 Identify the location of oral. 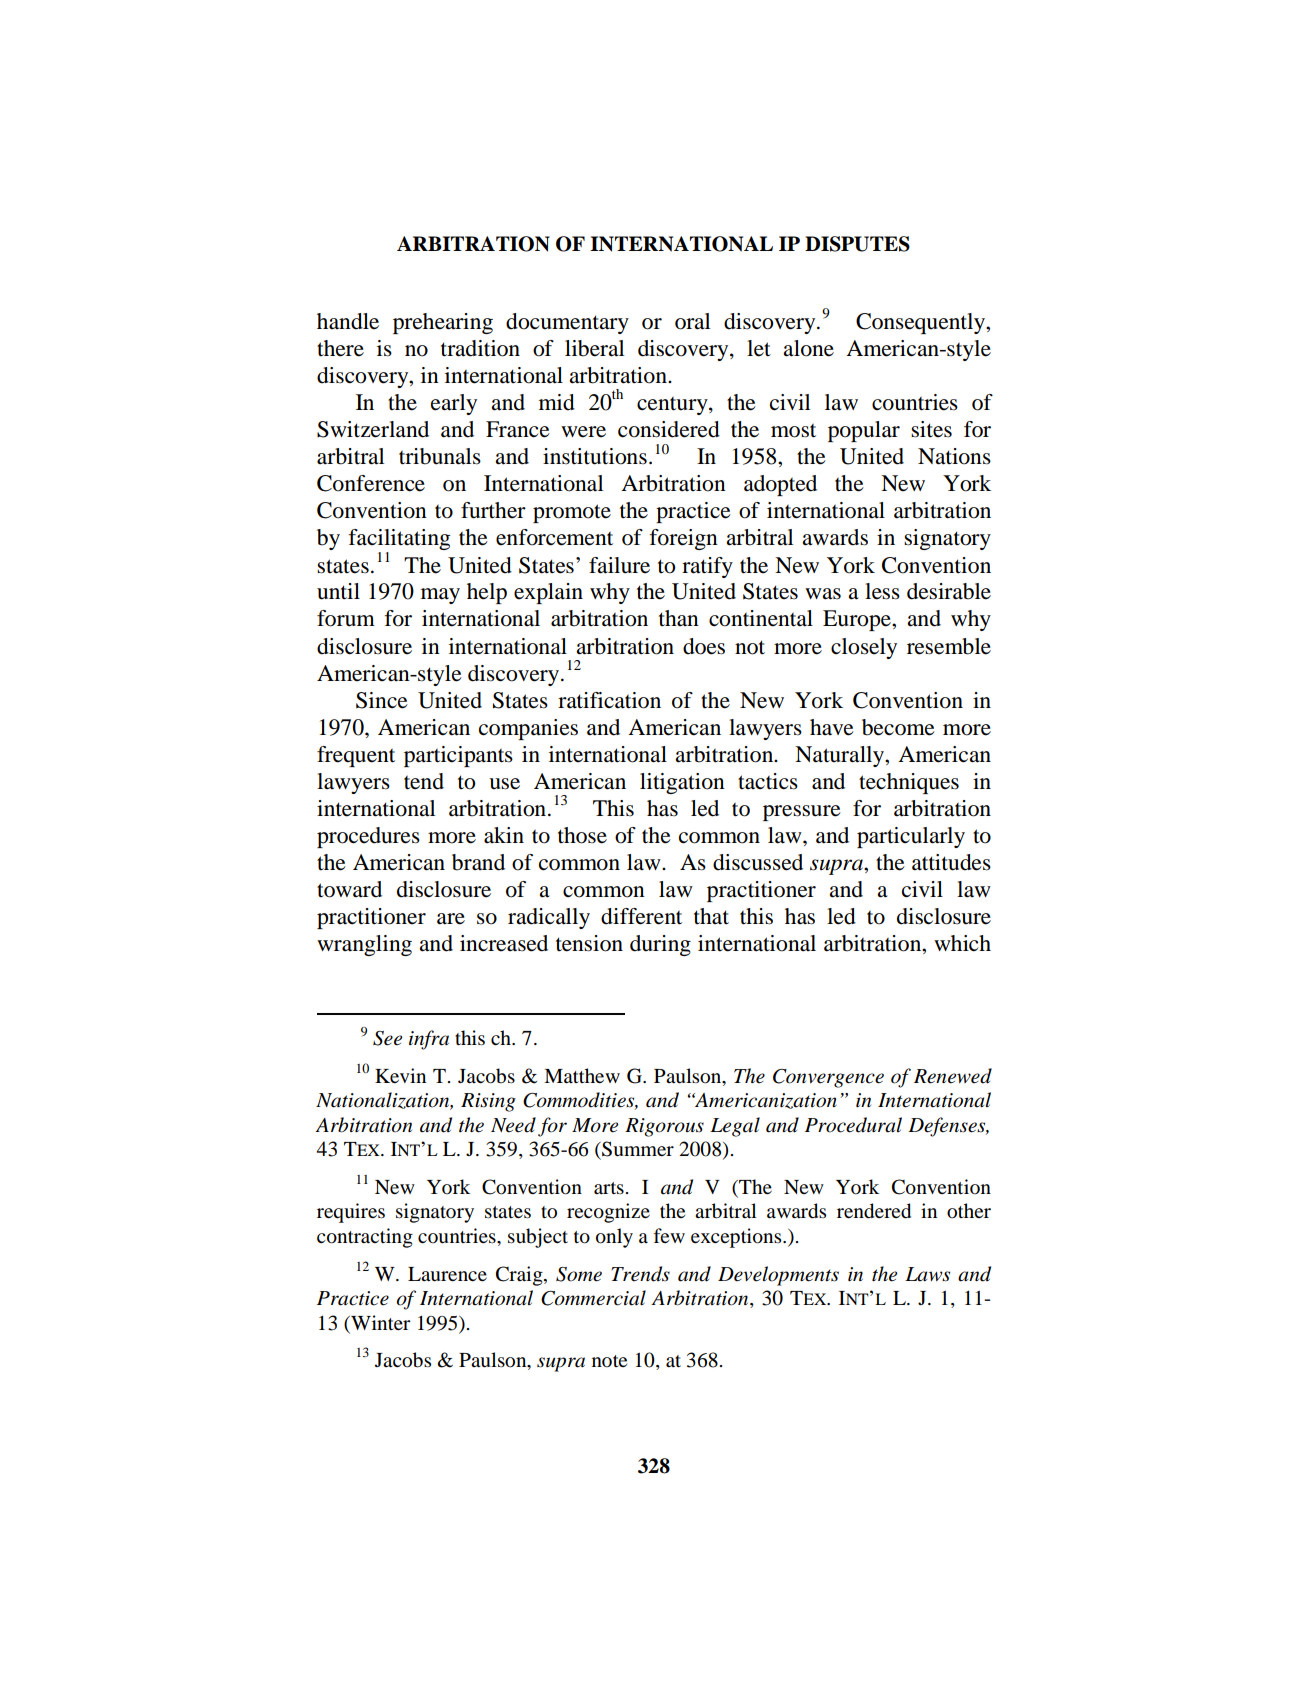
(692, 321).
